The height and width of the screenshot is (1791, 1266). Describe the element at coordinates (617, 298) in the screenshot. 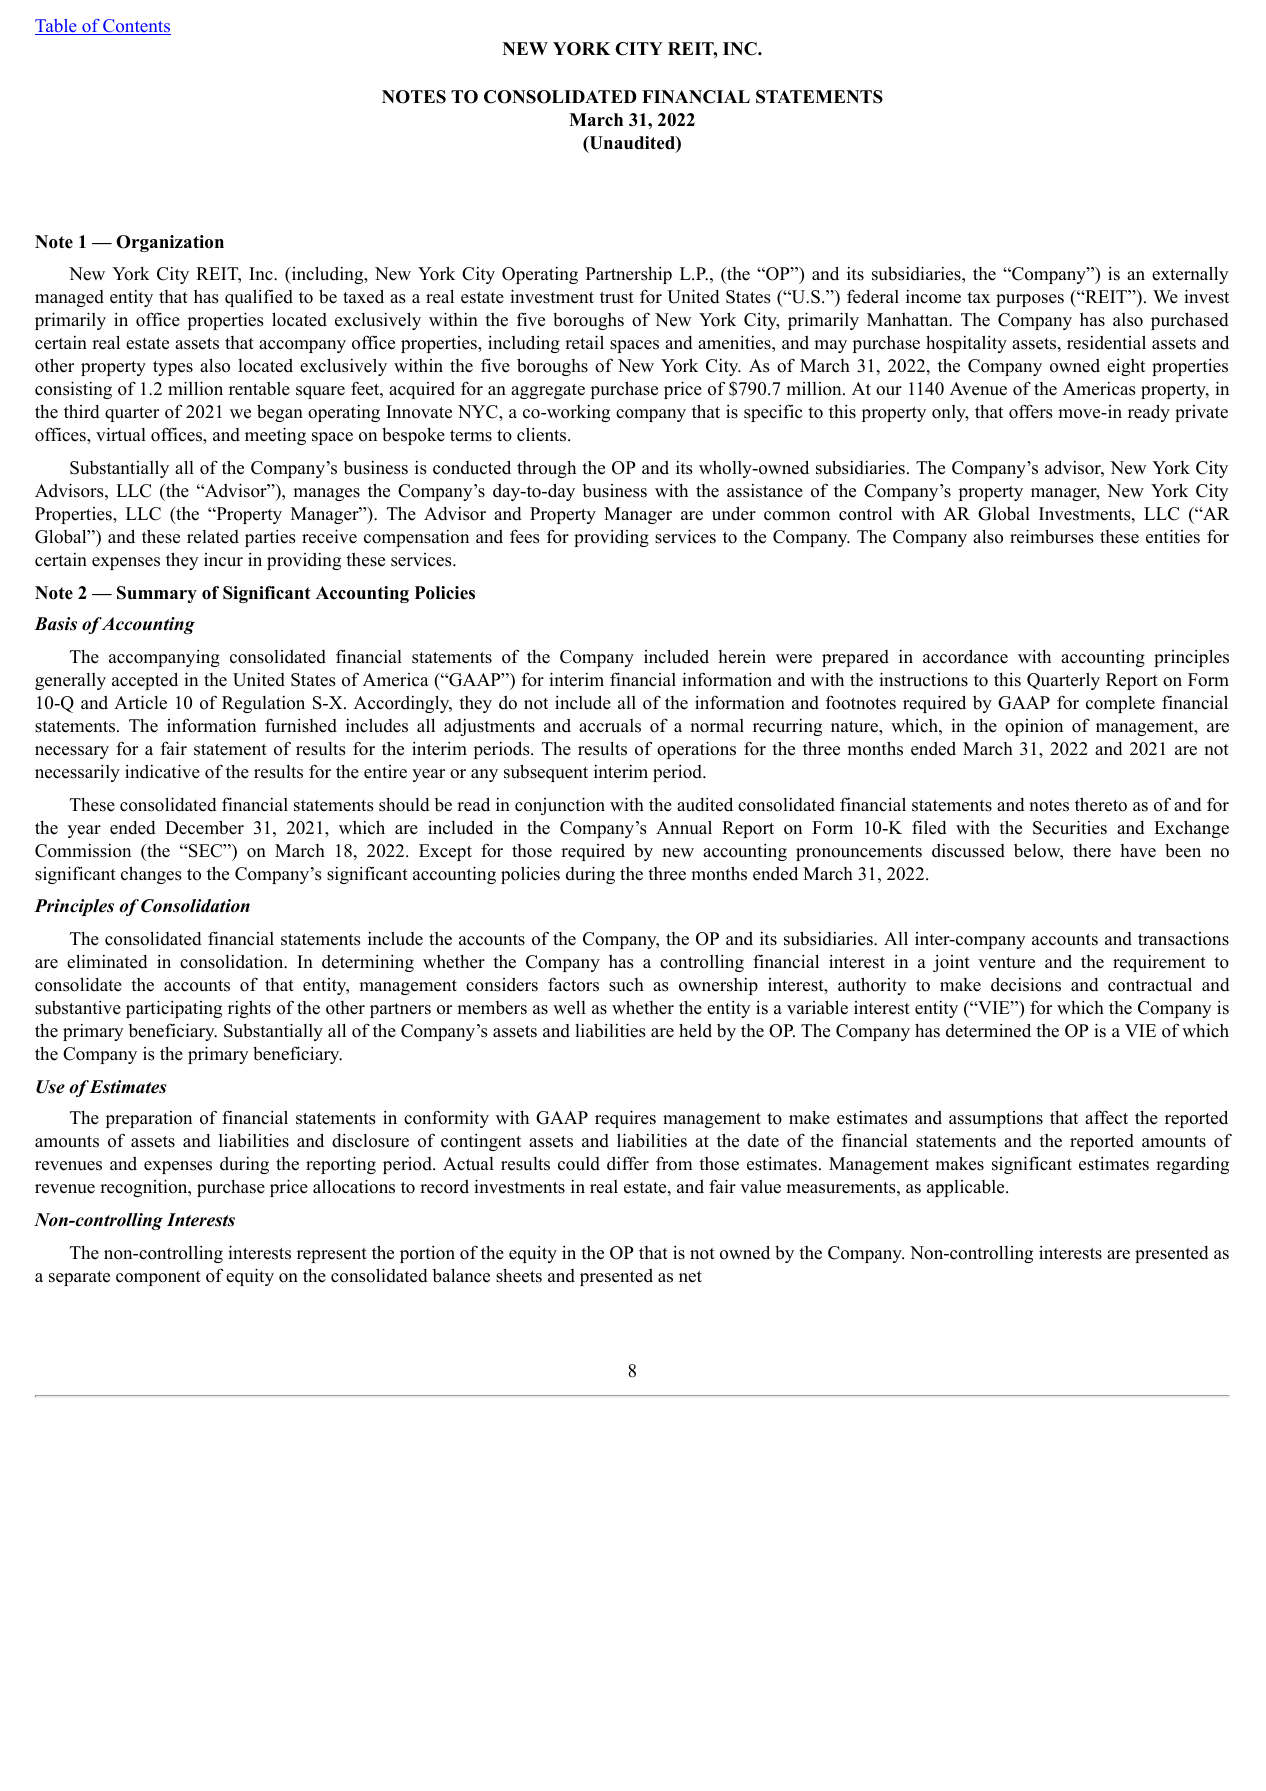

I see `trust` at that location.
